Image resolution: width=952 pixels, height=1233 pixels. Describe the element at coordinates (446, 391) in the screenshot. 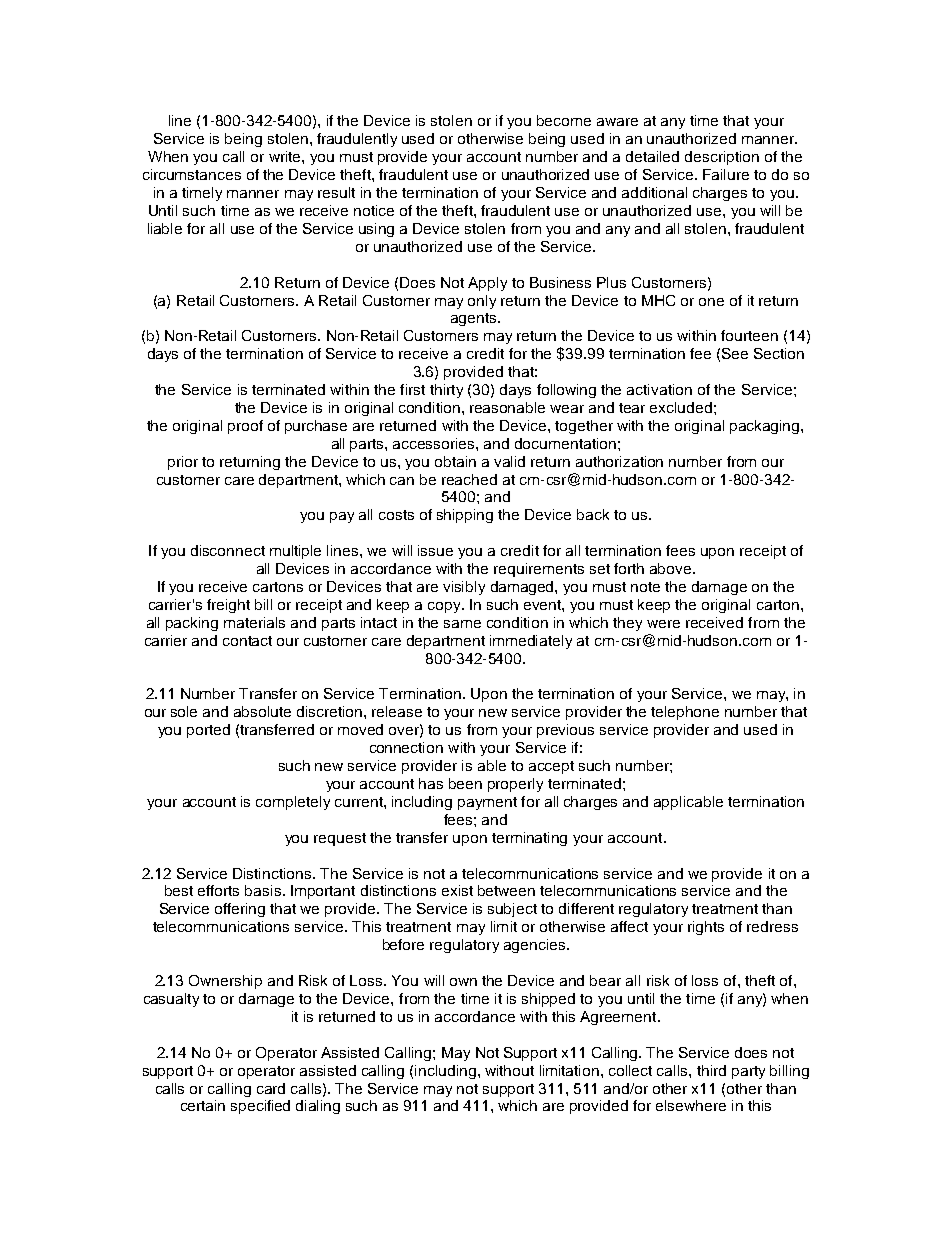

I see `thirty` at that location.
